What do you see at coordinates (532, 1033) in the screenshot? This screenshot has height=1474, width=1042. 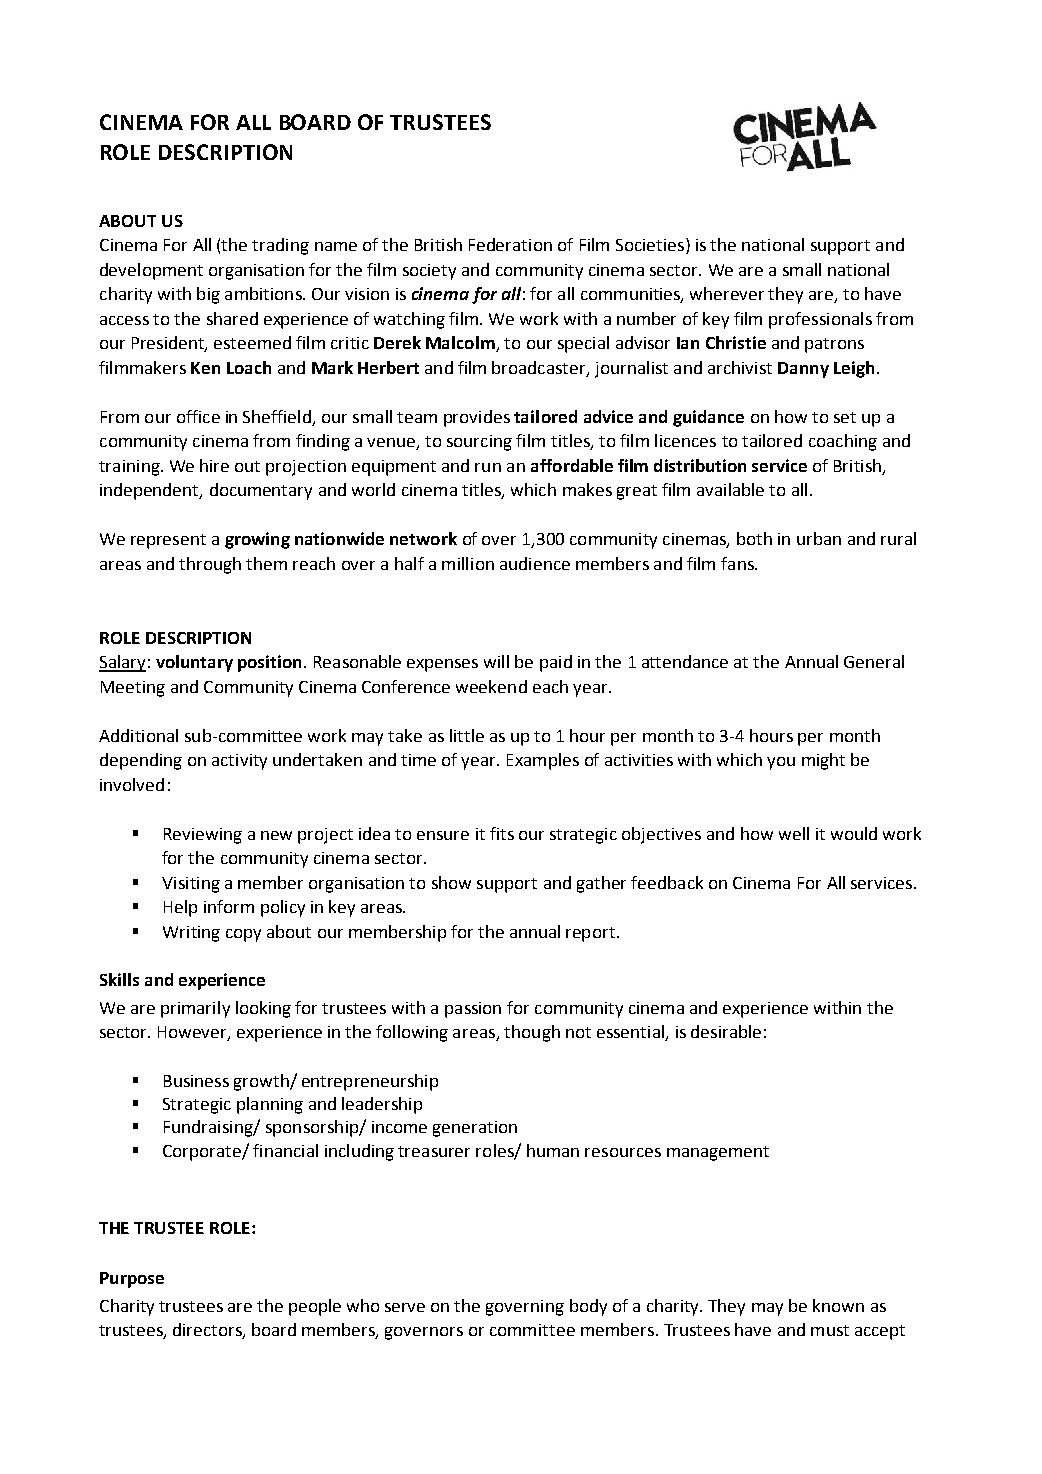 I see `though` at bounding box center [532, 1033].
